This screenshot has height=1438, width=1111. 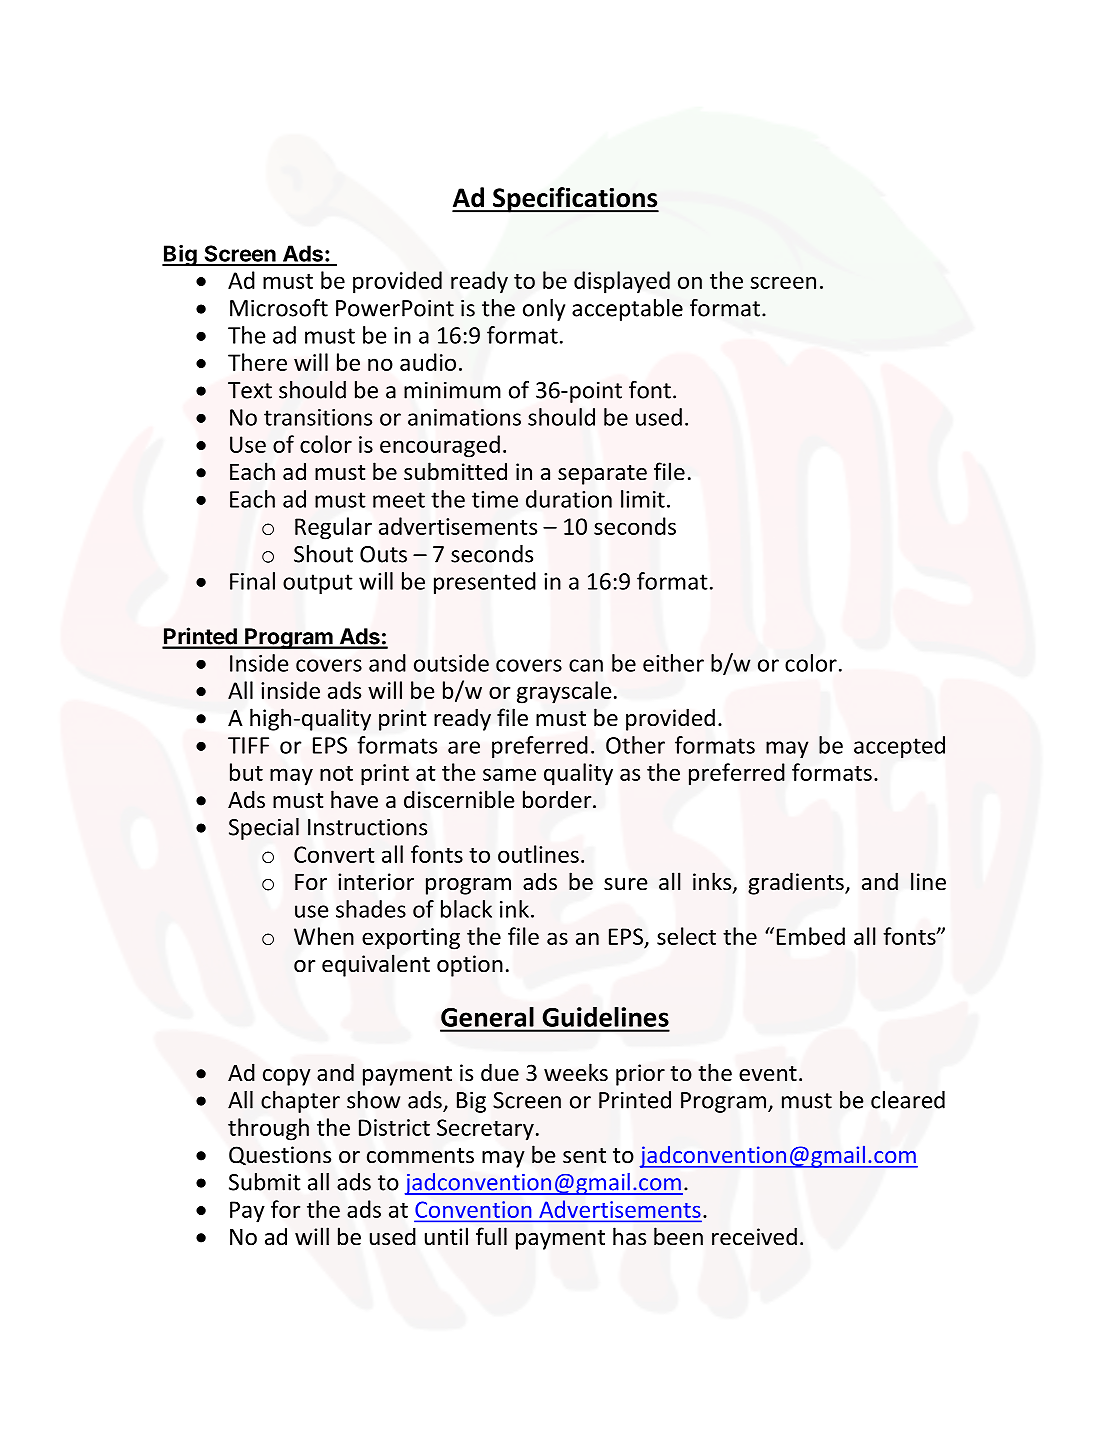 I want to click on separate, so click(x=602, y=475).
